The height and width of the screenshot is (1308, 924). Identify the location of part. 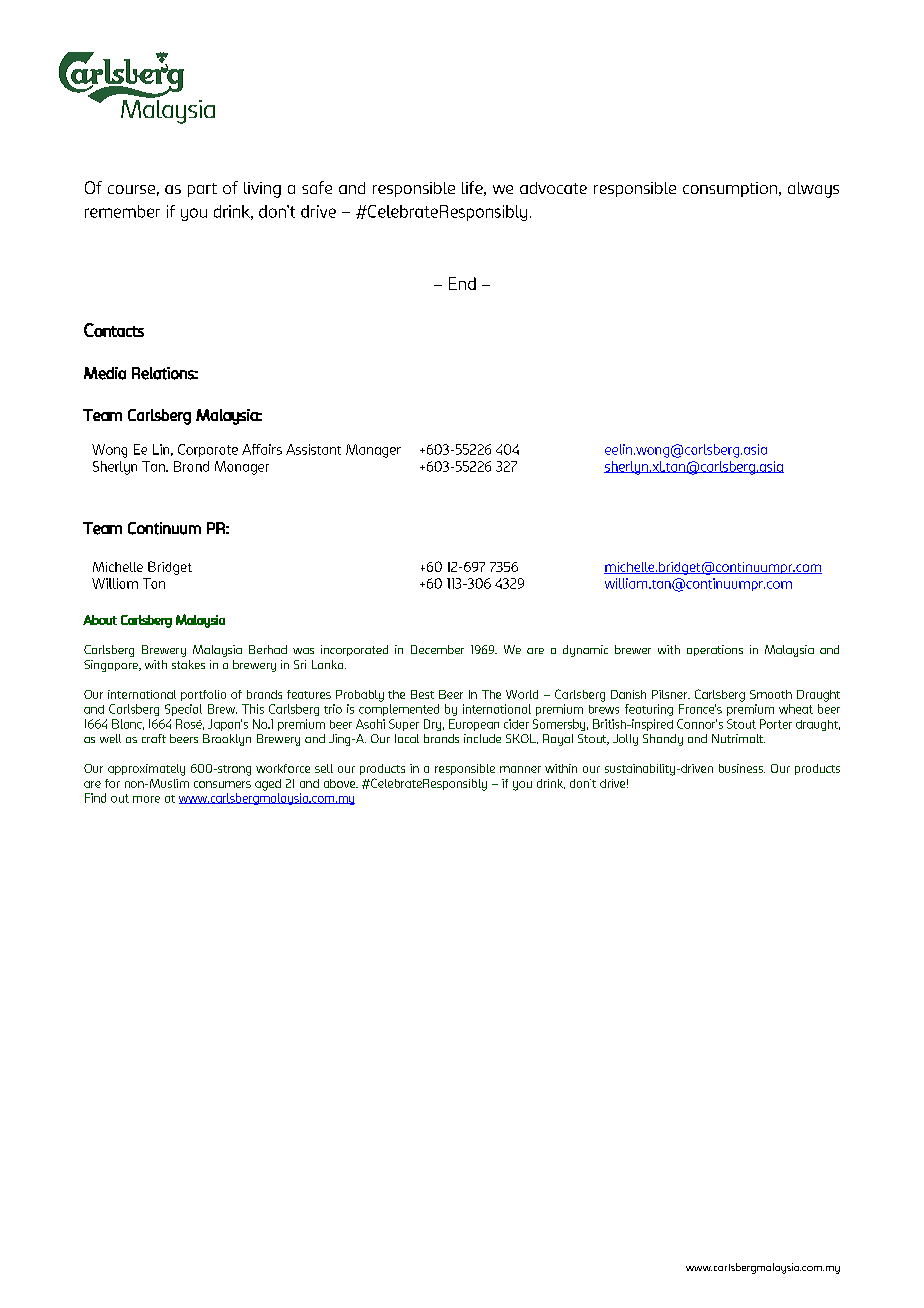
(202, 190).
